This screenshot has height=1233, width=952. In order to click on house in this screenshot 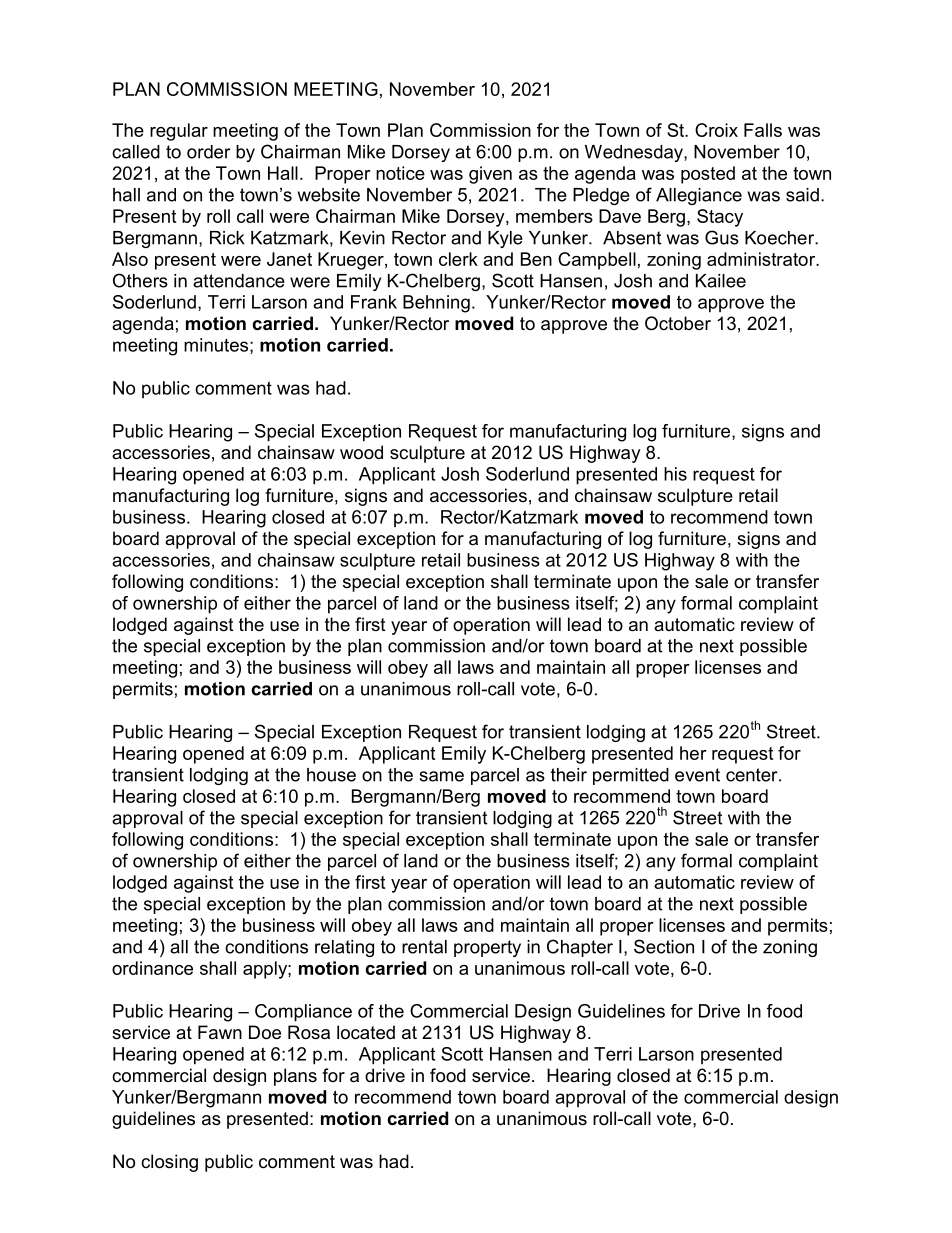, I will do `click(331, 775)`.
